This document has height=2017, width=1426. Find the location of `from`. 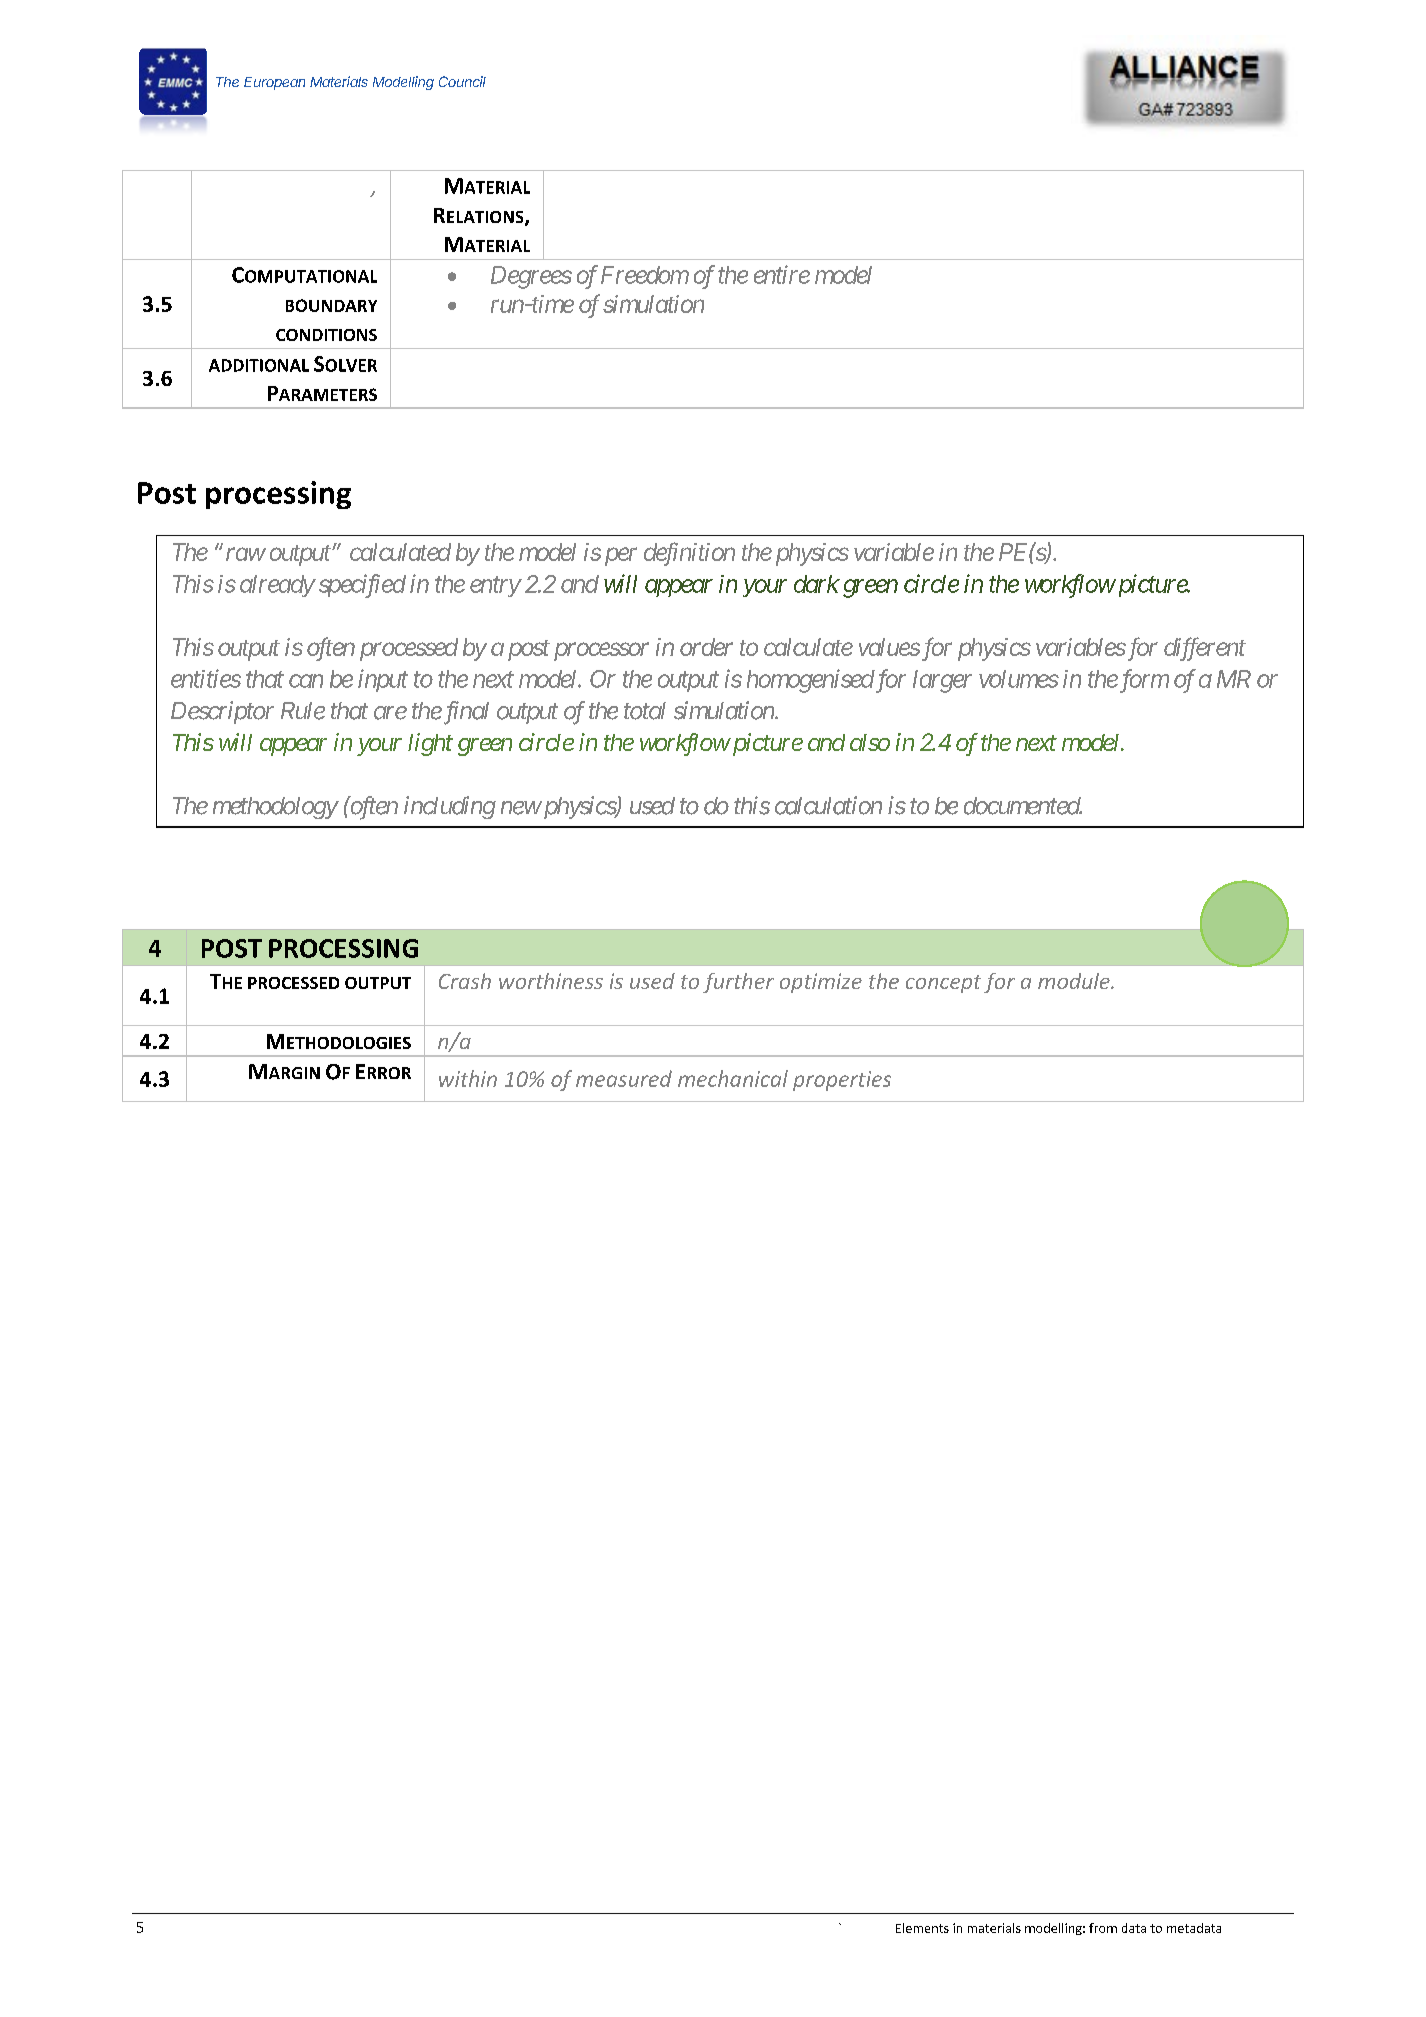

from is located at coordinates (1103, 1928).
